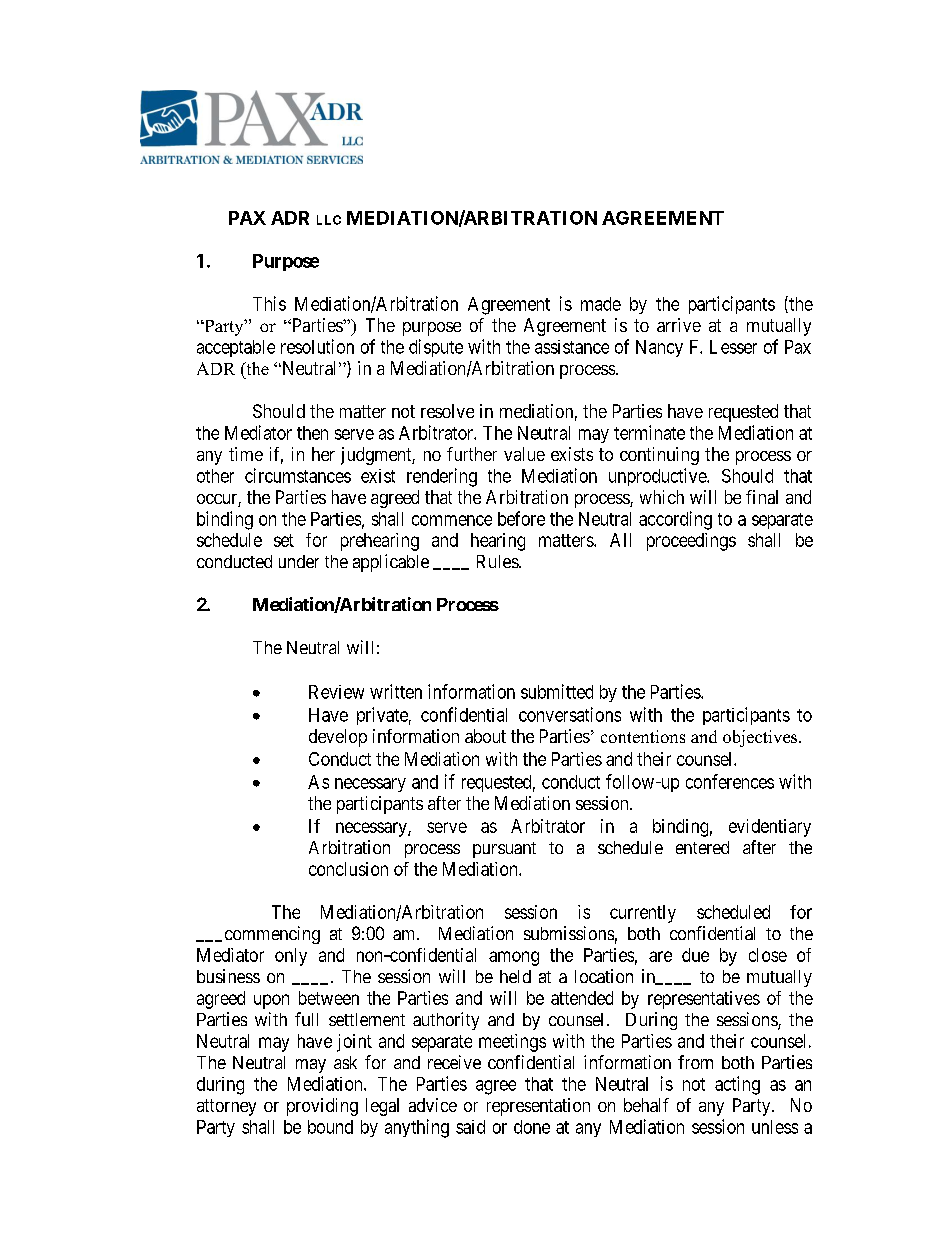 The image size is (952, 1233). Describe the element at coordinates (761, 738) in the document. I see `objectives` at that location.
